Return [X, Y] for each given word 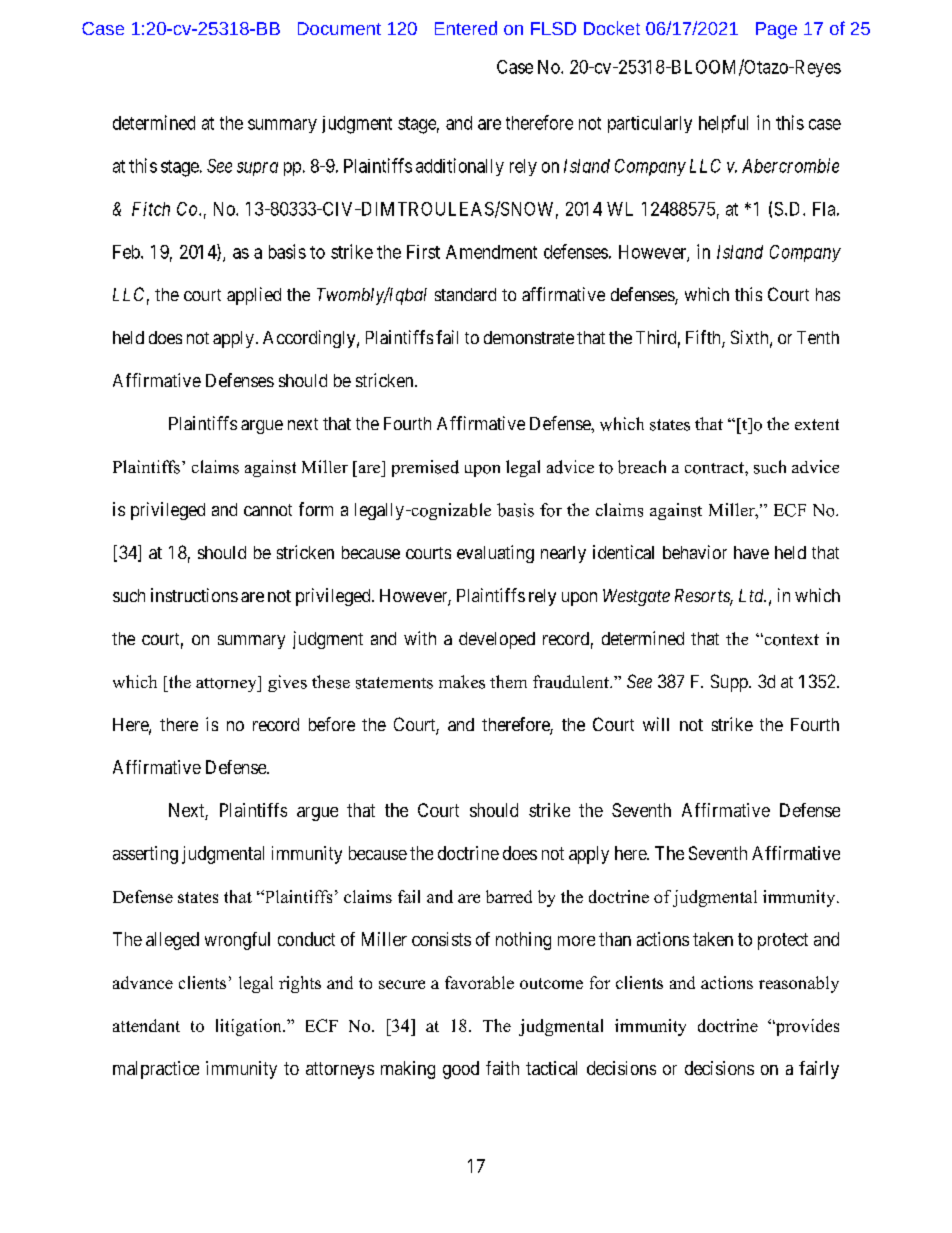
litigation [250, 1027]
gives [287, 683]
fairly [819, 1070]
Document [339, 28]
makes [462, 682]
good [461, 1070]
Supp [730, 683]
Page [776, 30]
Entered [466, 28]
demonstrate [529, 337]
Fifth [704, 338]
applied [254, 296]
